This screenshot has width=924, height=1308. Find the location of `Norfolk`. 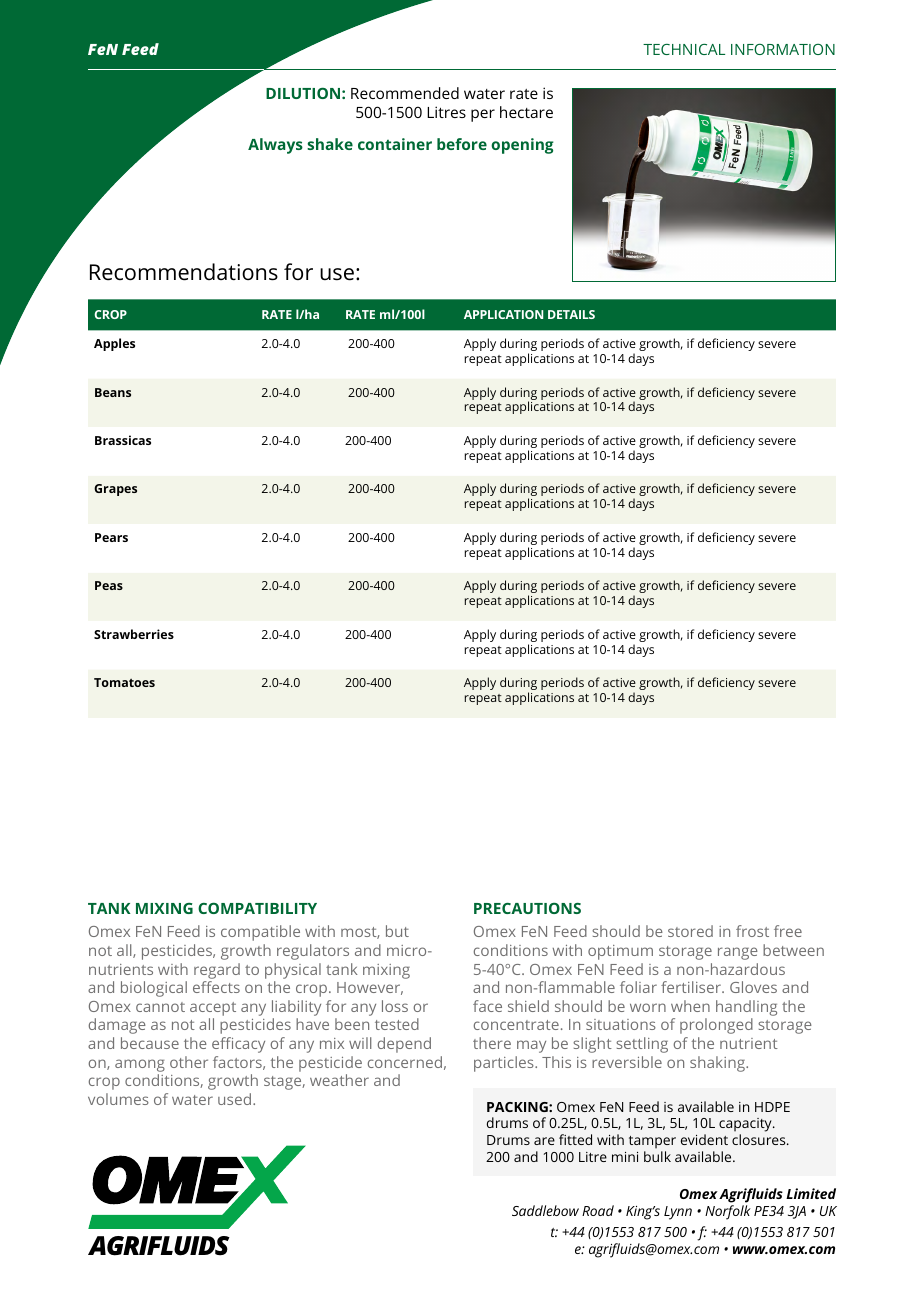

Norfolk is located at coordinates (728, 1212).
